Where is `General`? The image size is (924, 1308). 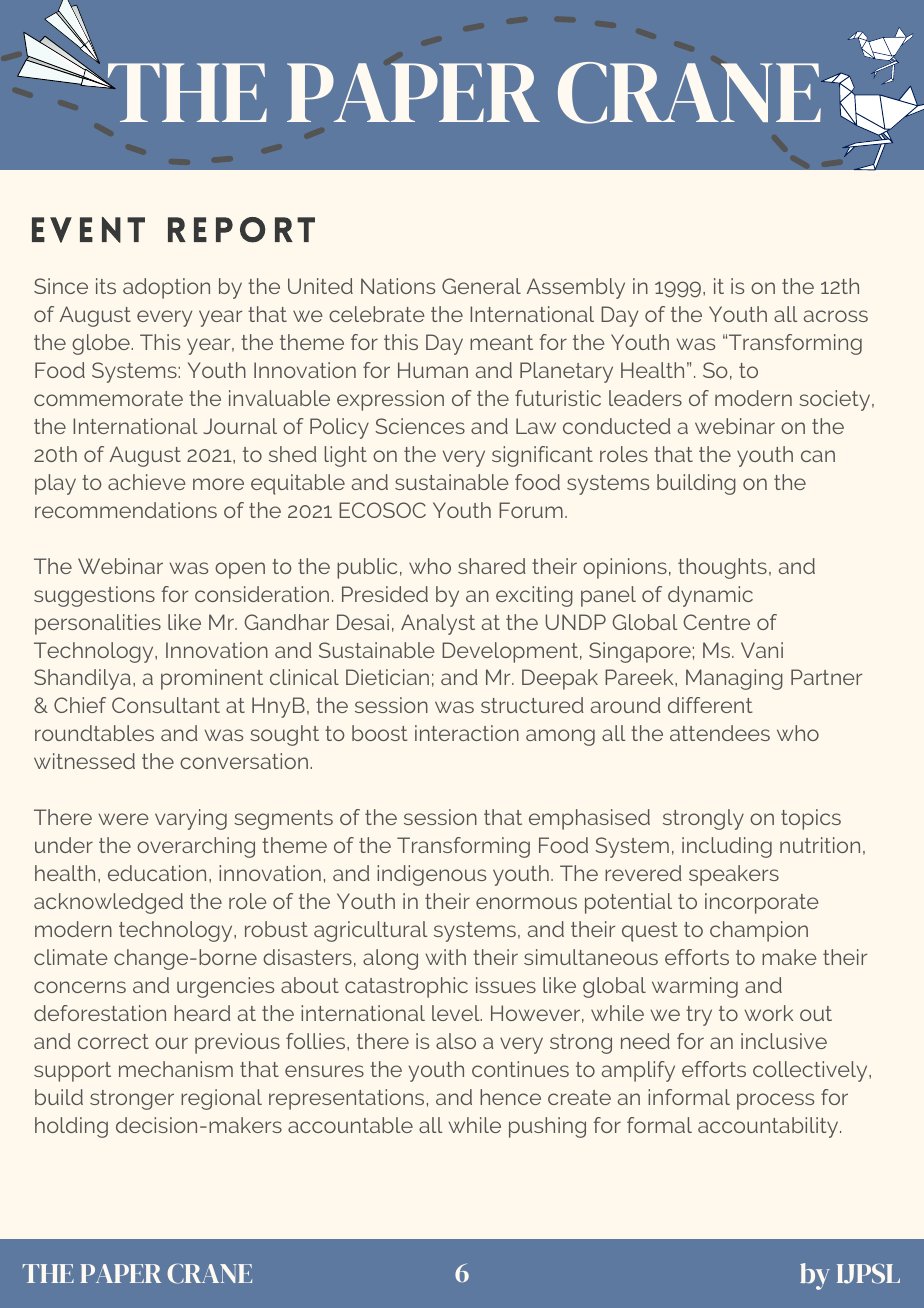
General is located at coordinates (481, 286).
